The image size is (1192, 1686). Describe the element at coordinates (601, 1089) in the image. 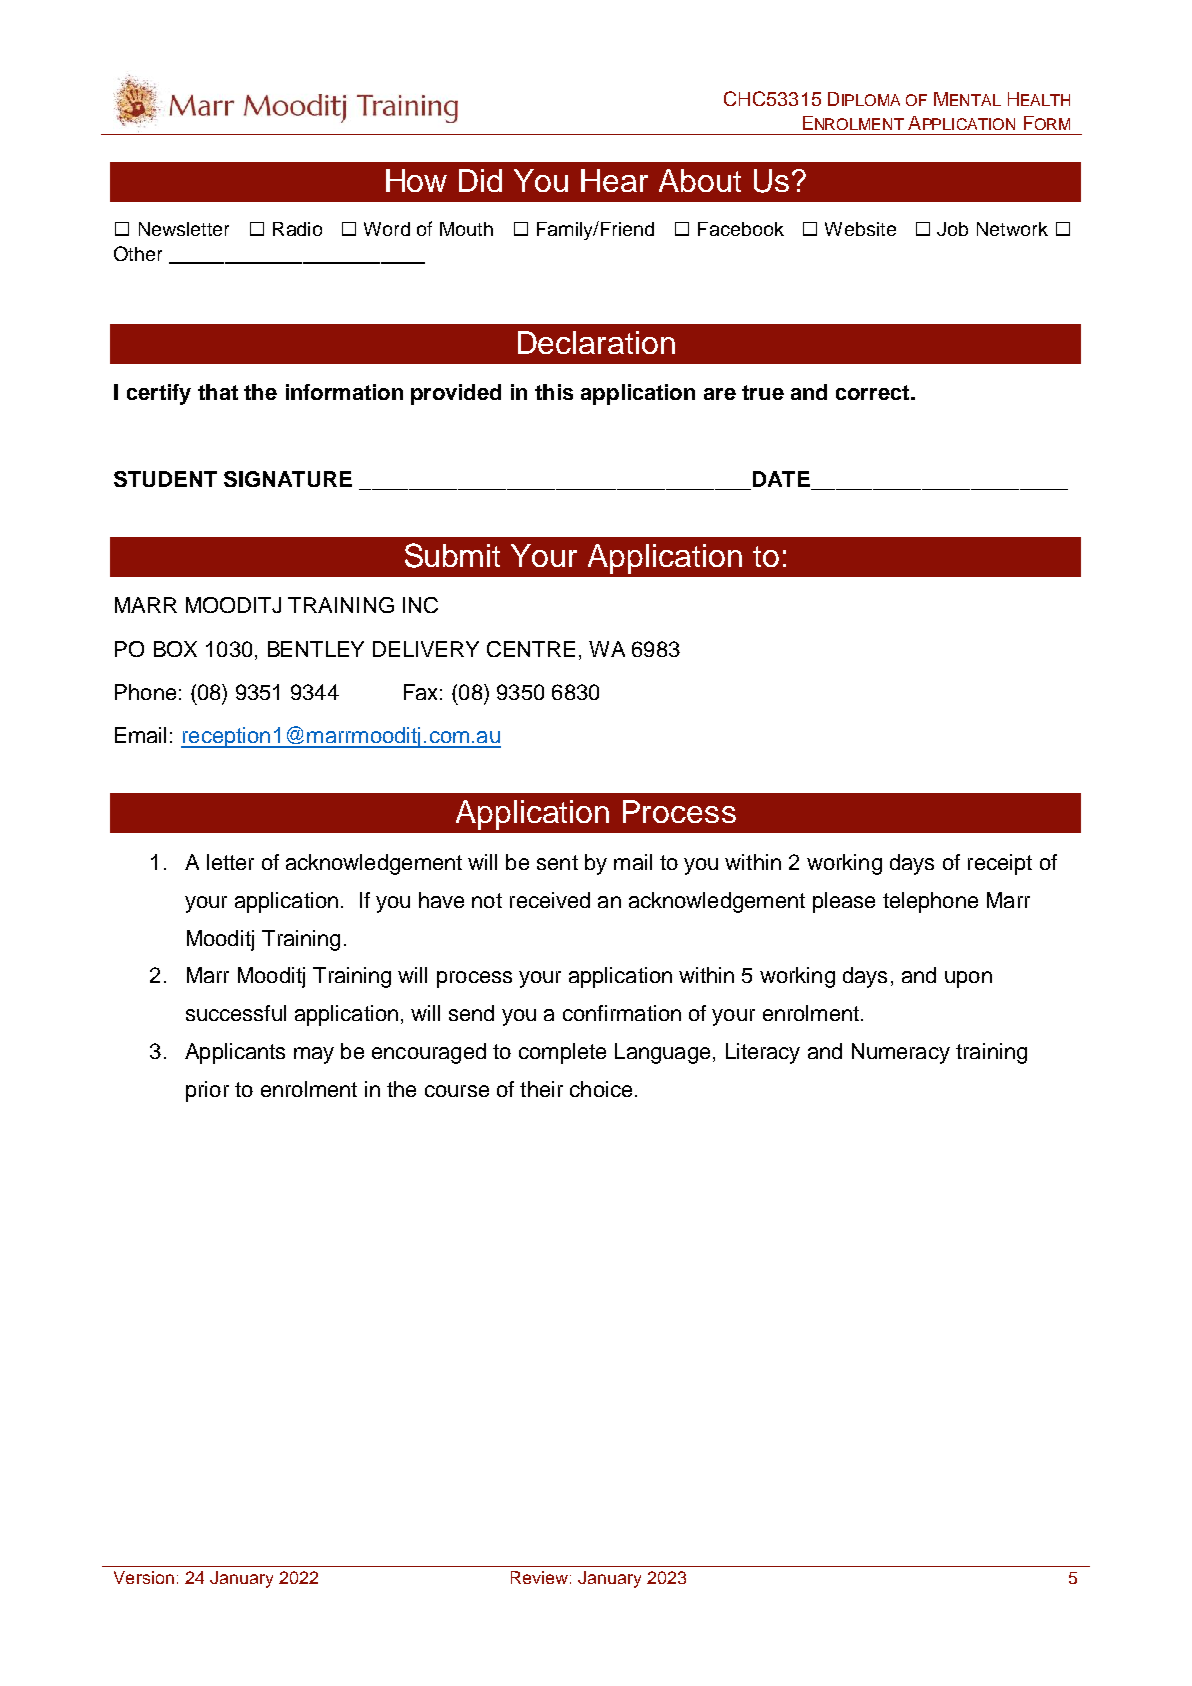

I see `choice` at that location.
